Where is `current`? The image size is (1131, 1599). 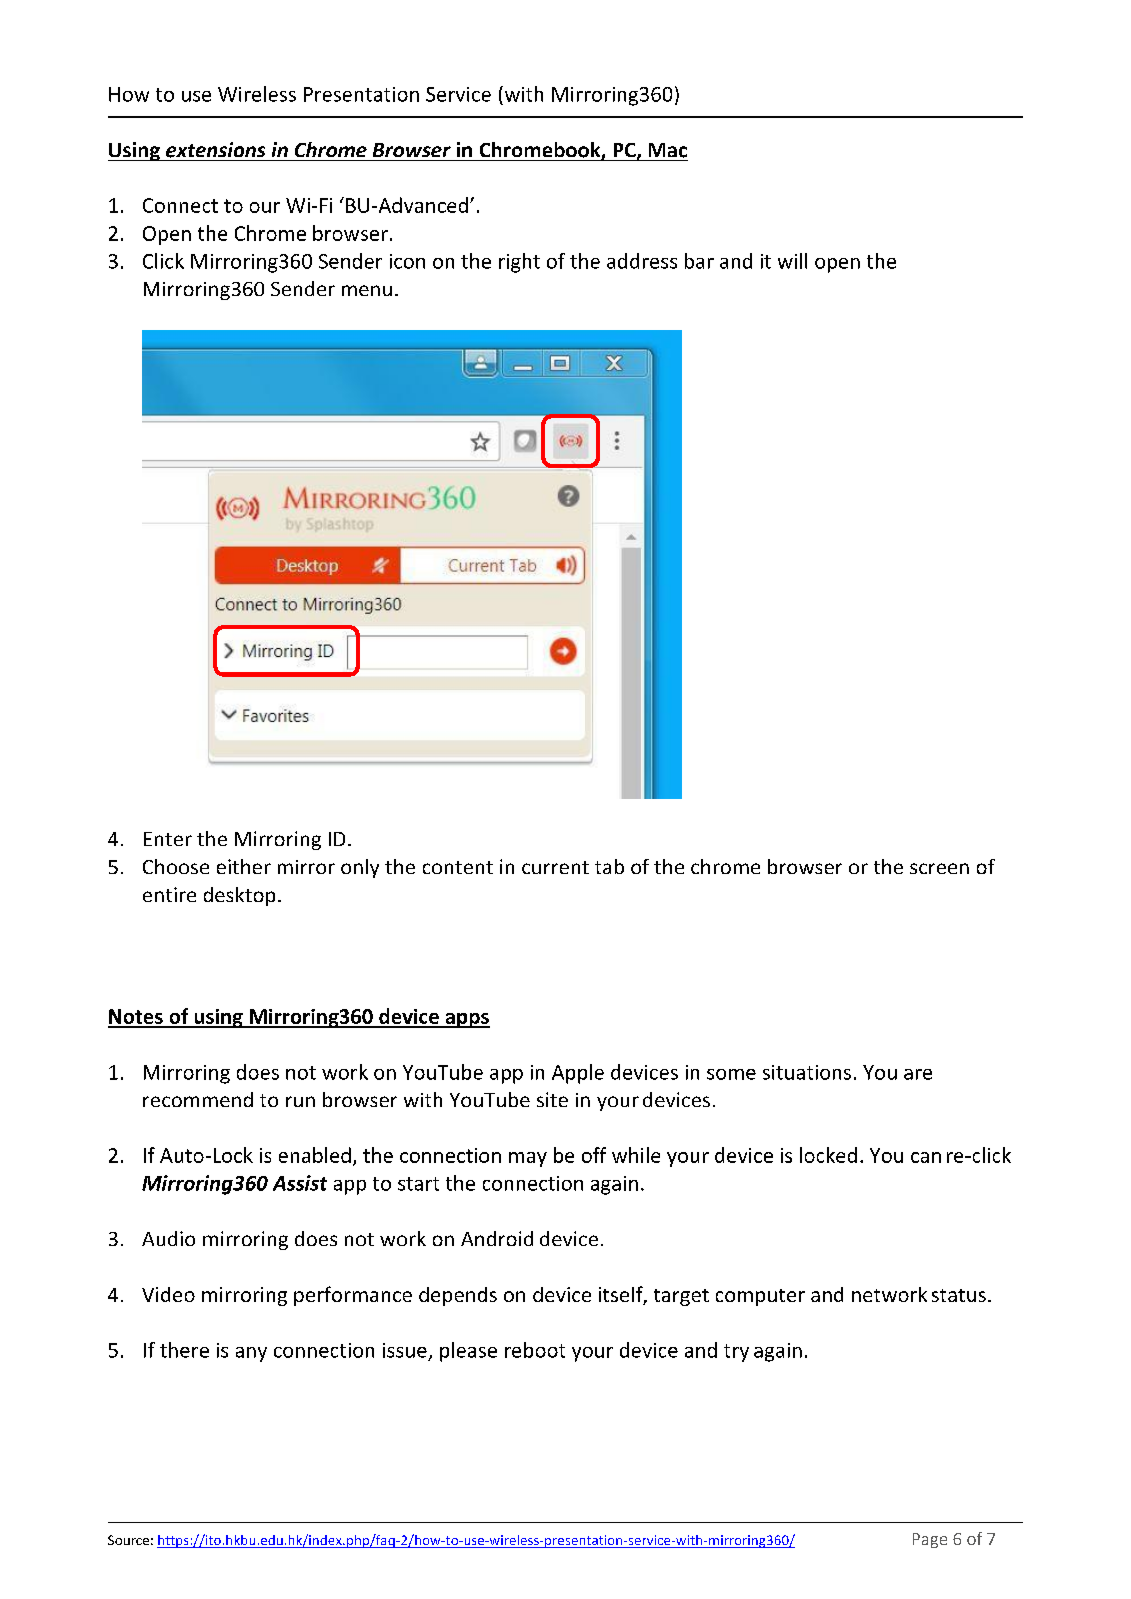
current is located at coordinates (555, 867).
